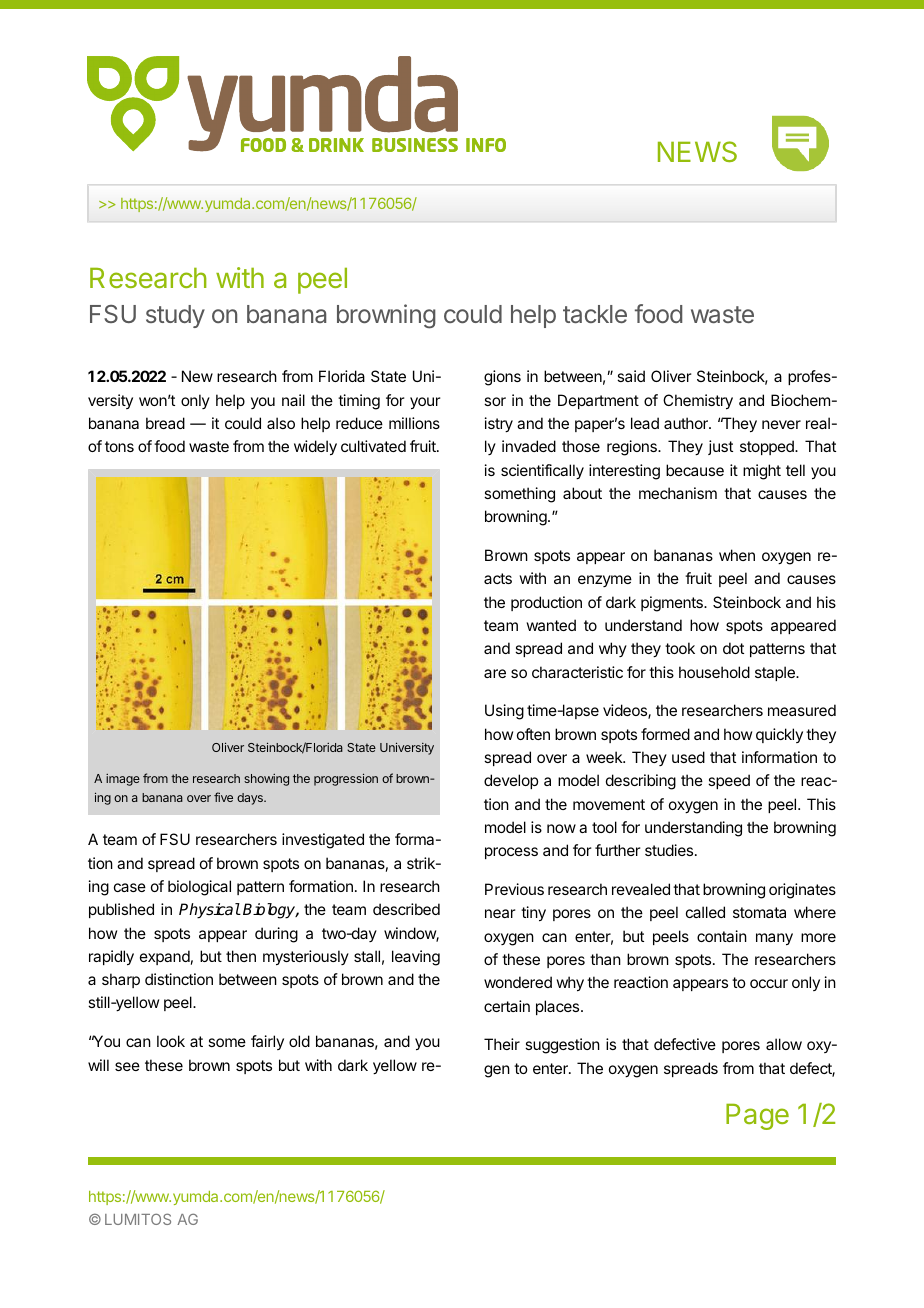 The height and width of the page is (1308, 924). What do you see at coordinates (123, 780) in the page?
I see `image` at bounding box center [123, 780].
